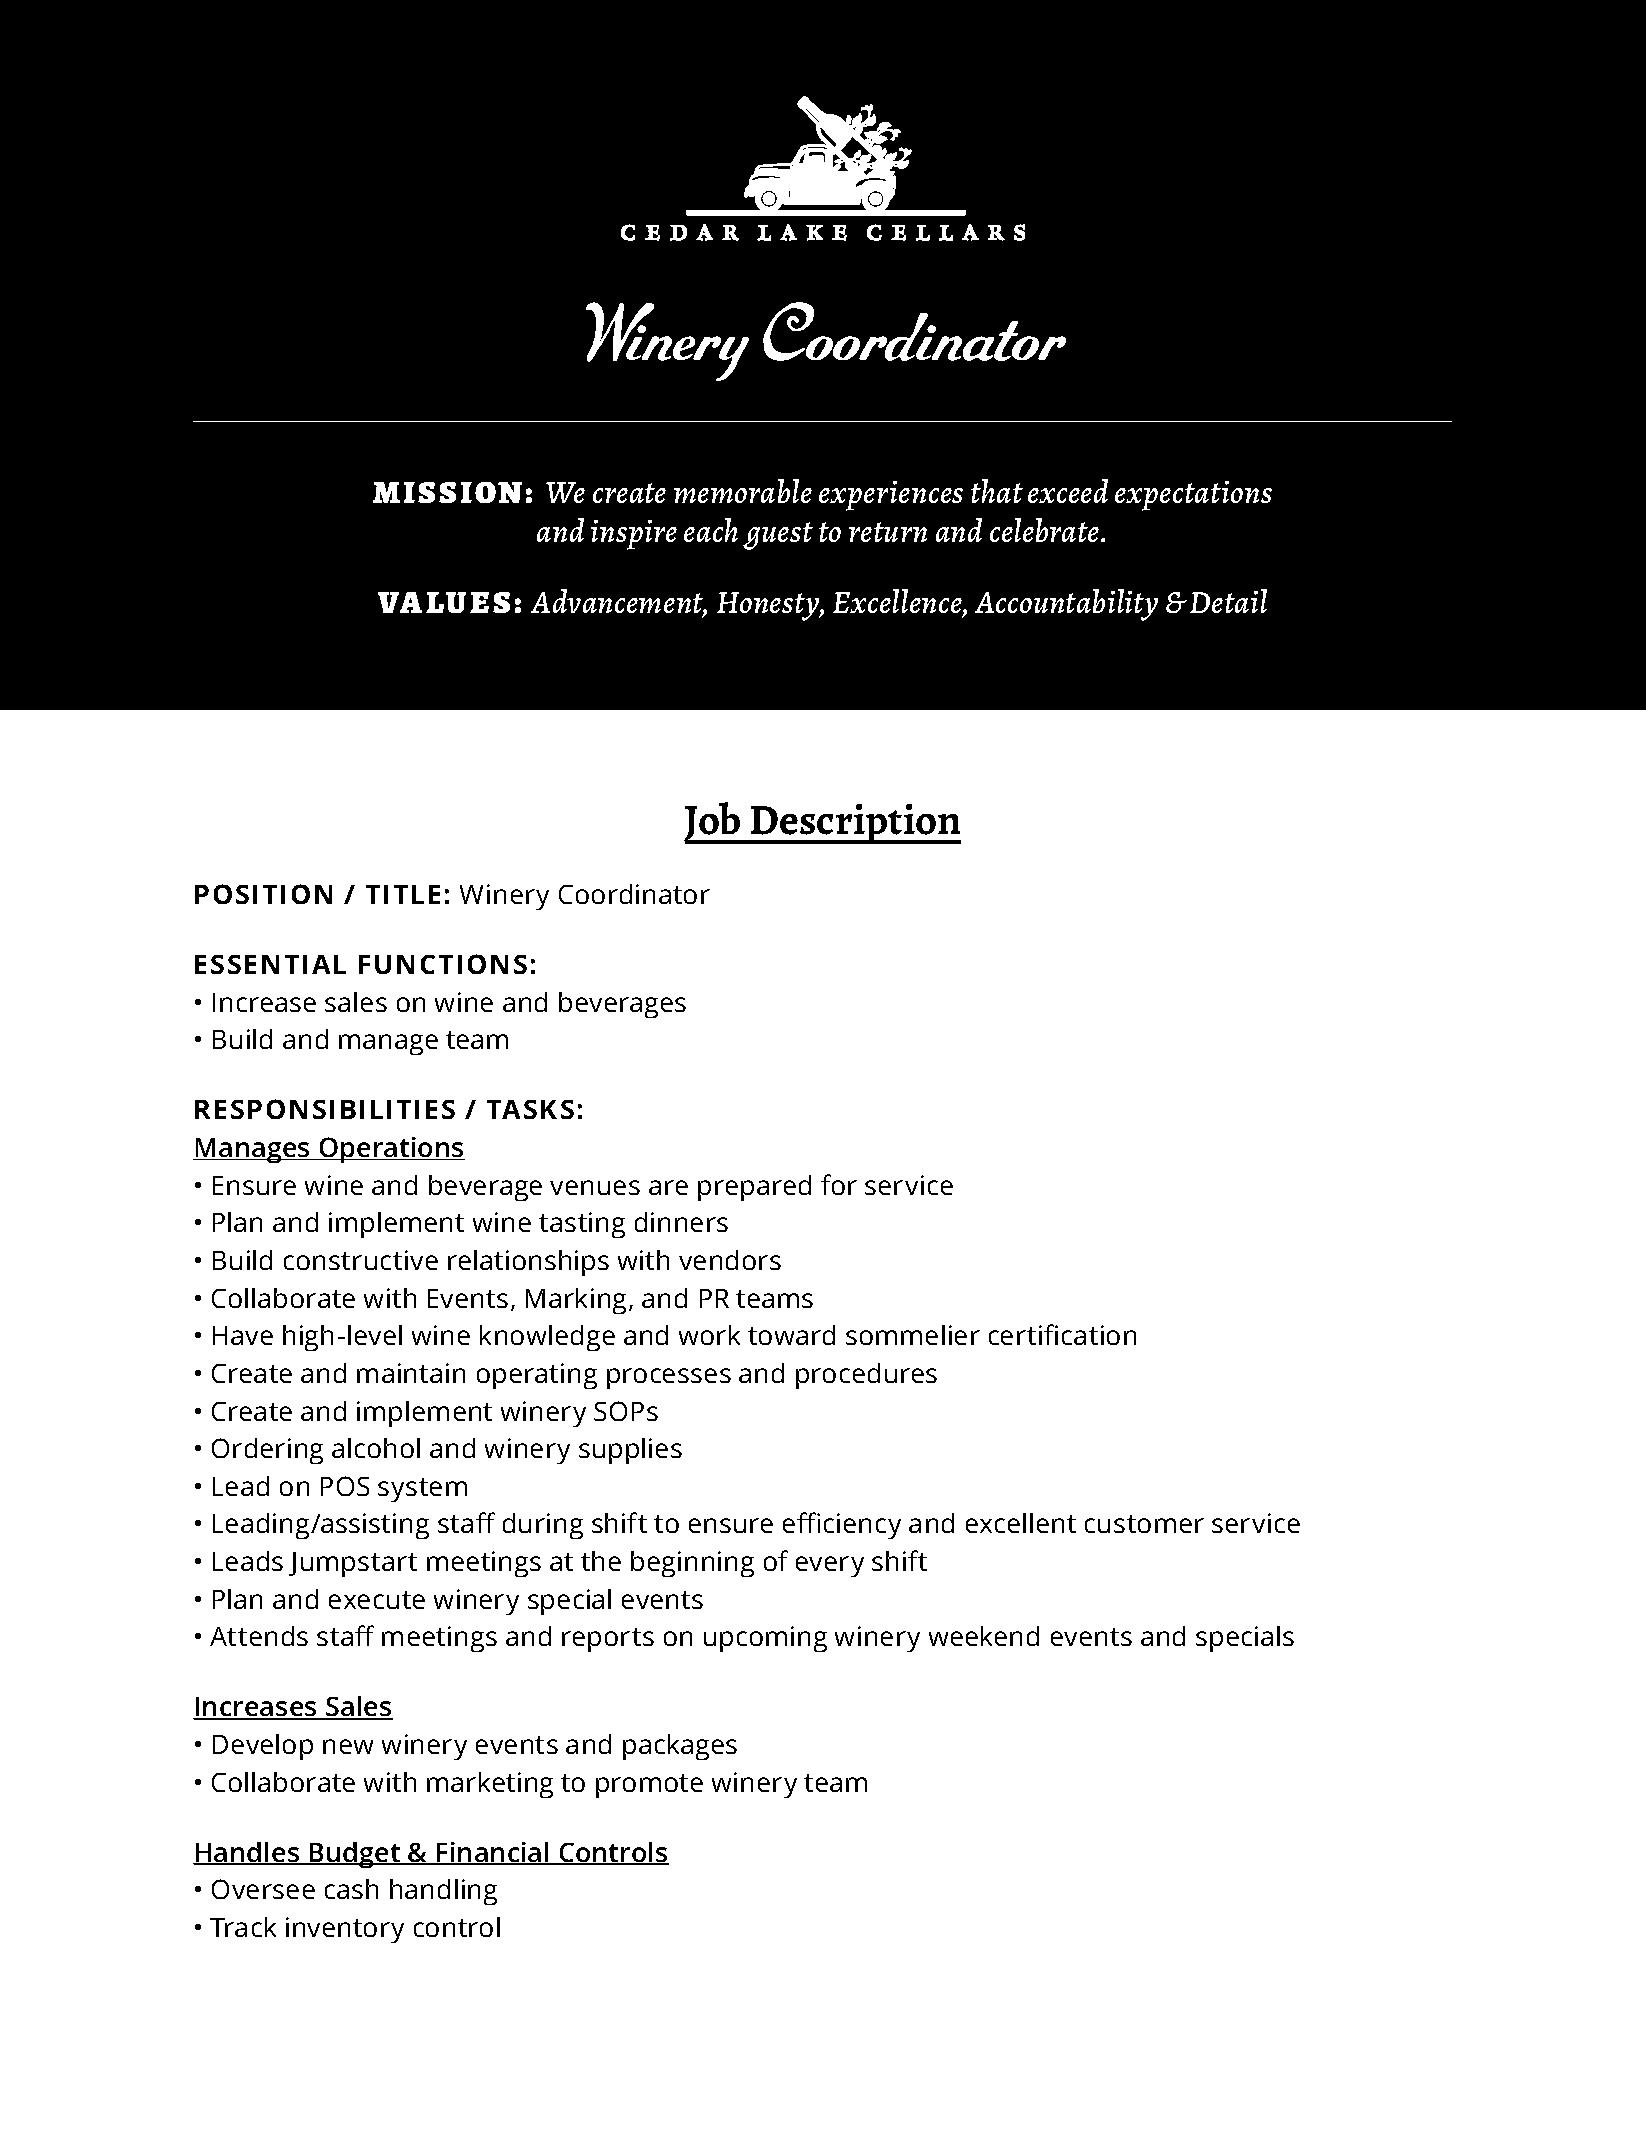 This page has height=2130, width=1646. What do you see at coordinates (634, 535) in the page?
I see `inspire` at bounding box center [634, 535].
